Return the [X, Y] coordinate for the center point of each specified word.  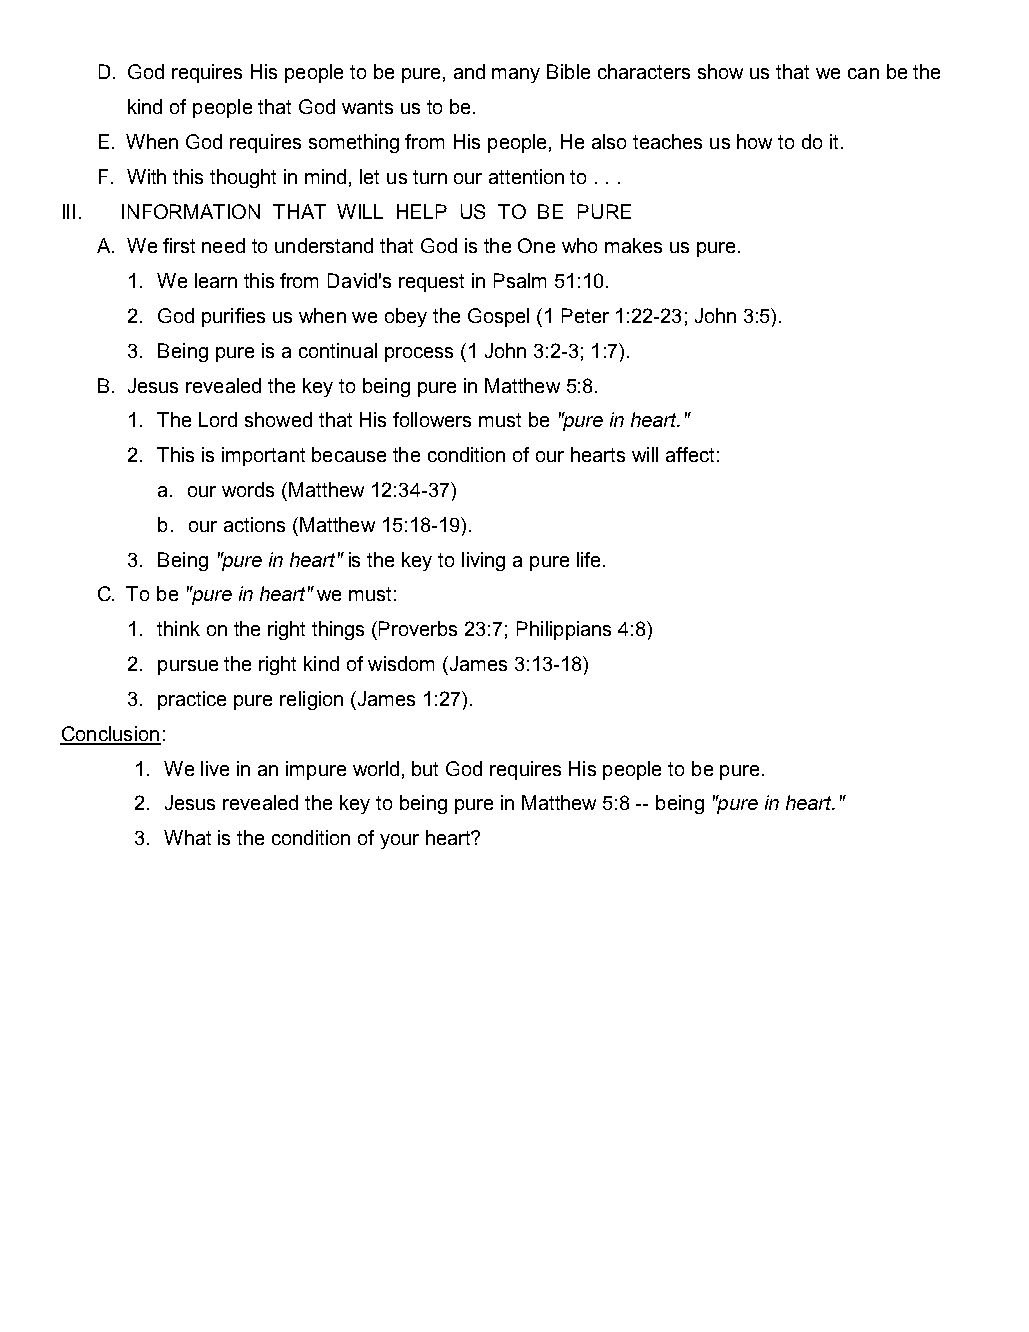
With [146, 176]
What [187, 837]
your [399, 841]
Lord [218, 419]
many [516, 75]
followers [432, 419]
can [863, 73]
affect [690, 454]
